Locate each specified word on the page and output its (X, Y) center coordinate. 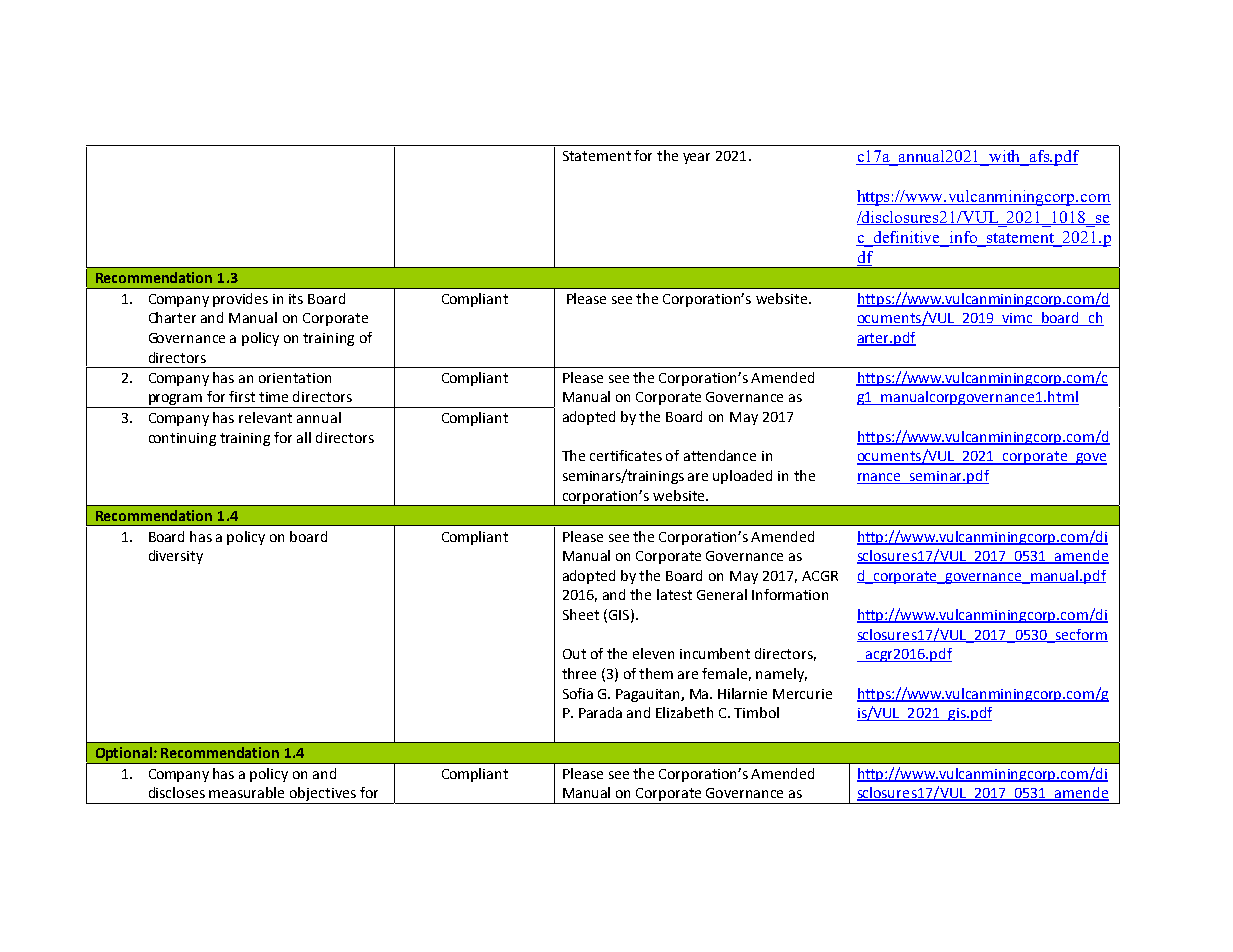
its (296, 299)
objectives (323, 795)
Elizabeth (684, 712)
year (696, 158)
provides (240, 300)
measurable (246, 792)
